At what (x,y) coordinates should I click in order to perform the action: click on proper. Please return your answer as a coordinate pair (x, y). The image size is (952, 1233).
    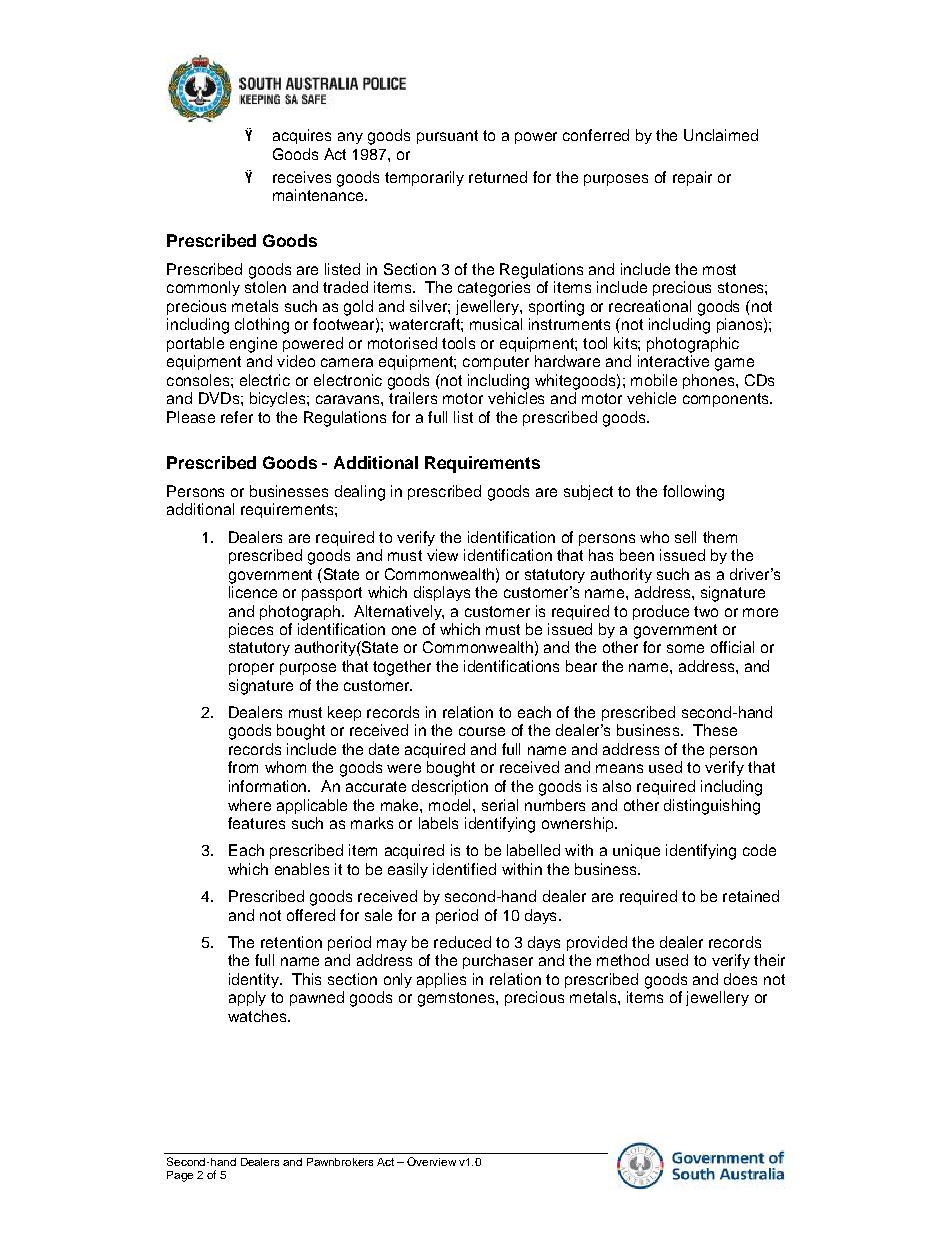
    Looking at the image, I should click on (251, 669).
